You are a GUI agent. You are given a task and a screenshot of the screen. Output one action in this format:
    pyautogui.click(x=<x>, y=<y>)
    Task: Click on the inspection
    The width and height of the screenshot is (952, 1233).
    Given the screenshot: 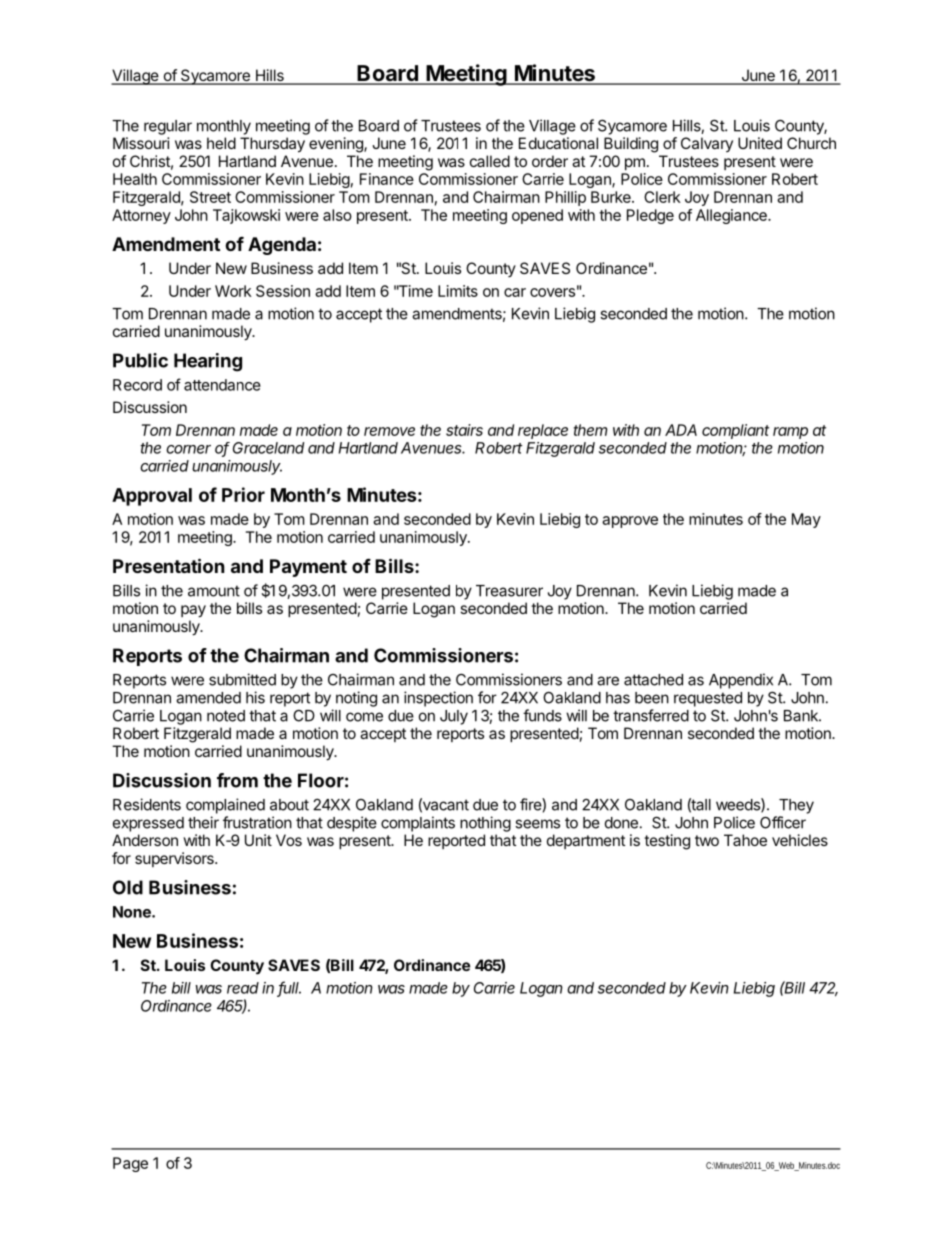 What is the action you would take?
    pyautogui.click(x=438, y=699)
